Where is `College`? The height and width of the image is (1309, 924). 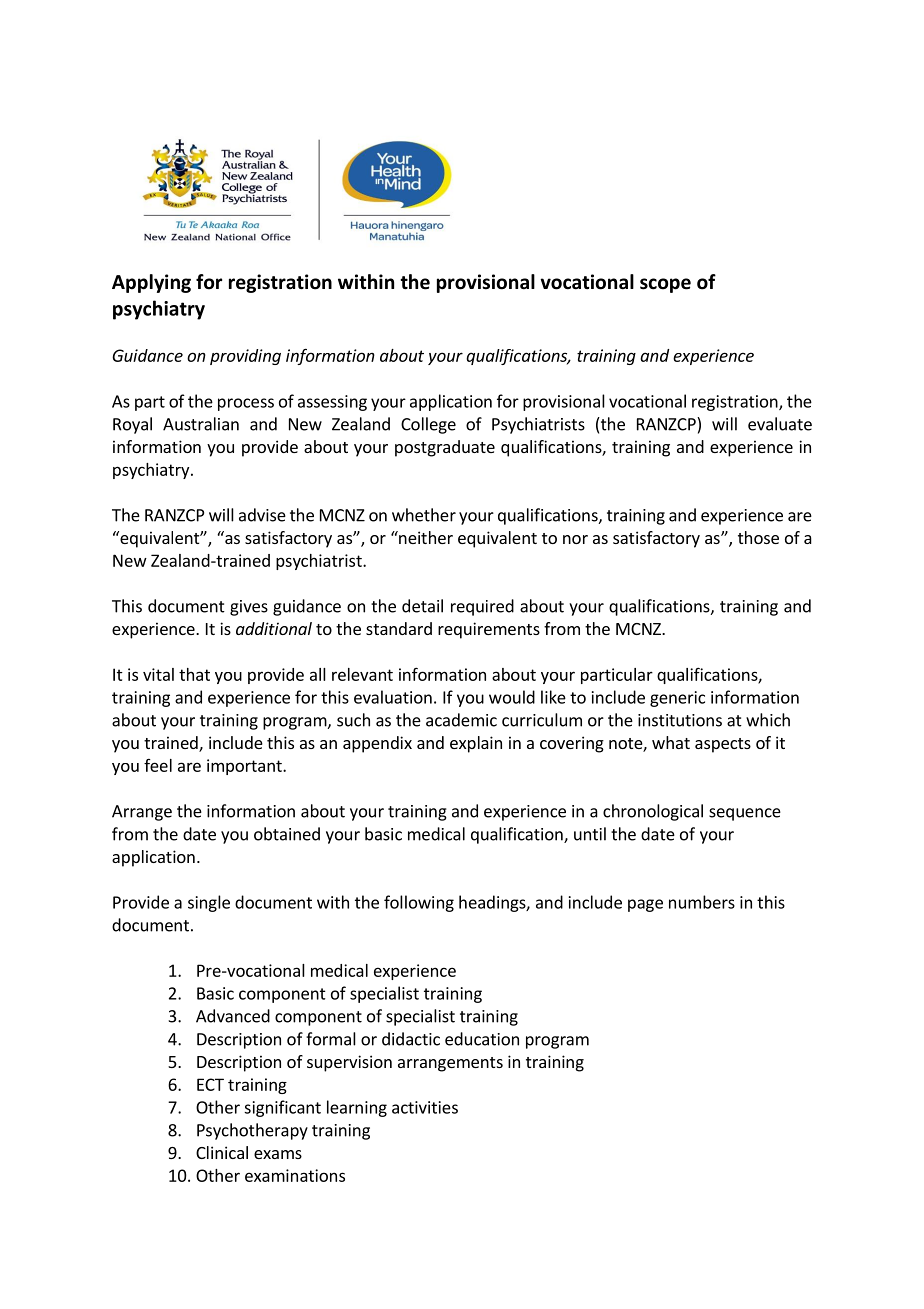 College is located at coordinates (428, 425).
